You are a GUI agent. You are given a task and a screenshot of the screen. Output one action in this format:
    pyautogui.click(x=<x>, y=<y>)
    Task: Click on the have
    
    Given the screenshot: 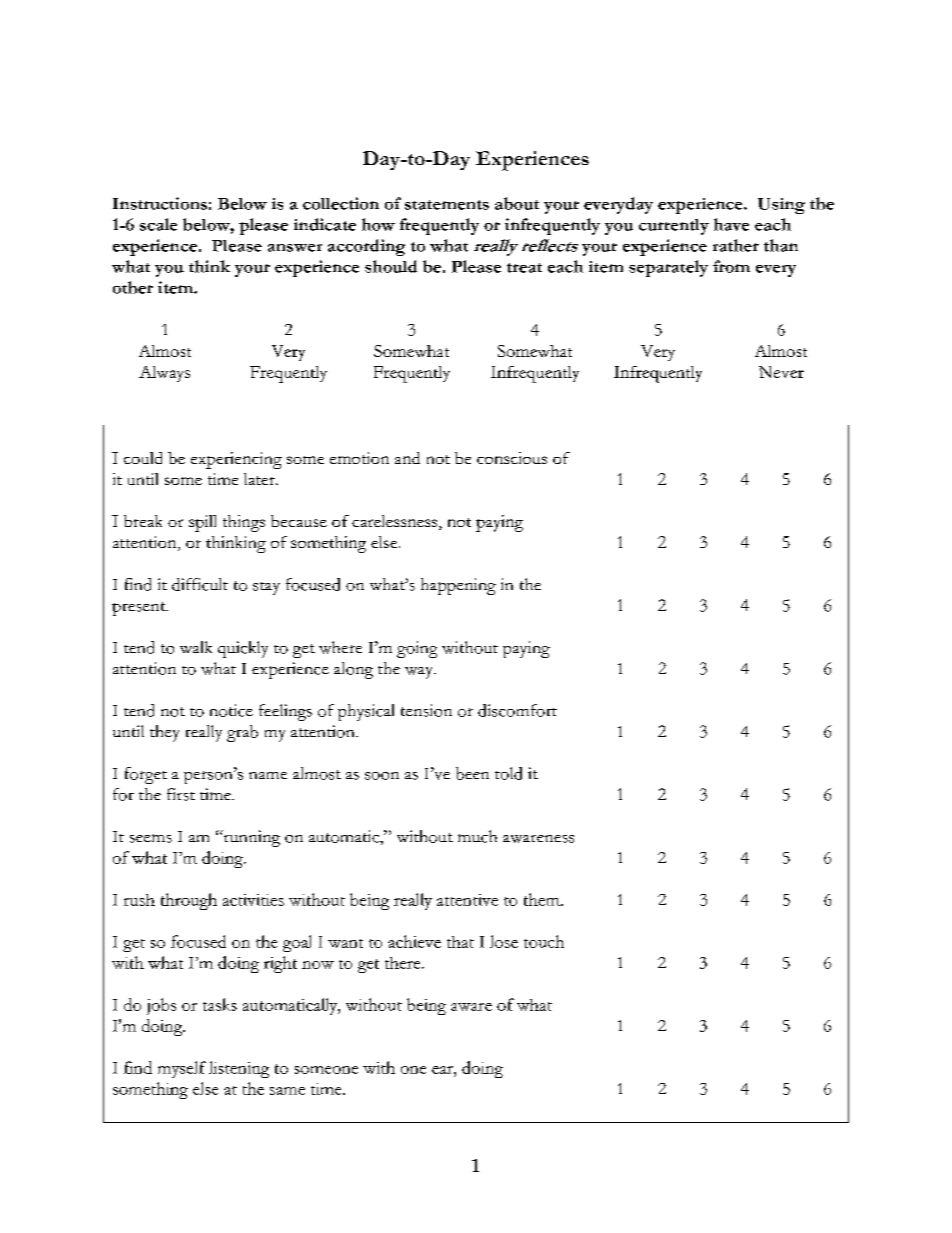 What is the action you would take?
    pyautogui.click(x=731, y=224)
